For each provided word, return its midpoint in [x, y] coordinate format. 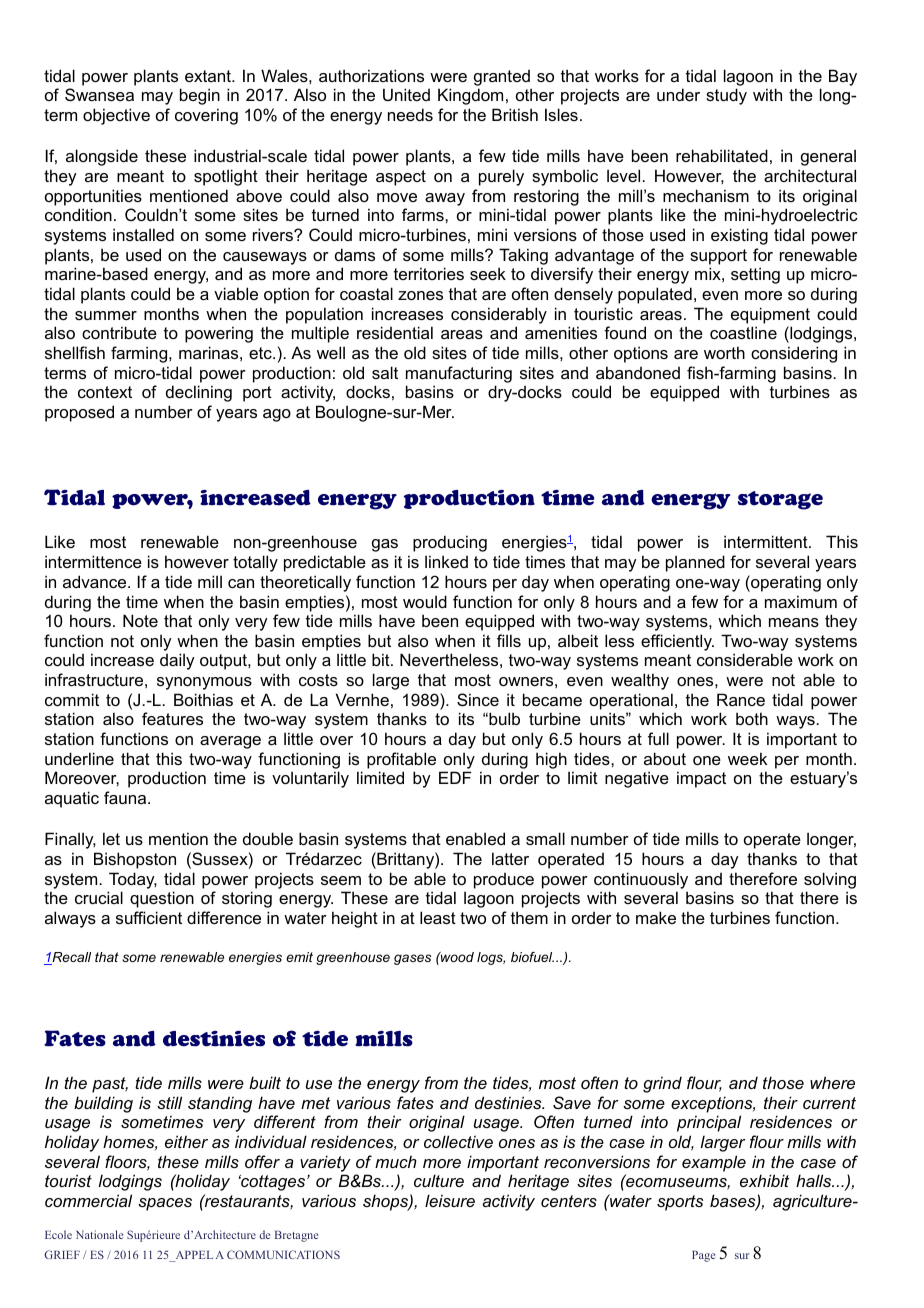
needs [410, 114]
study [726, 96]
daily [177, 661]
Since [478, 699]
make [656, 917]
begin [200, 96]
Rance [741, 699]
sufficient [149, 917]
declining [199, 393]
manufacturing [459, 374]
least [438, 917]
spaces [165, 1204]
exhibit [764, 1180]
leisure [450, 1200]
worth [724, 352]
